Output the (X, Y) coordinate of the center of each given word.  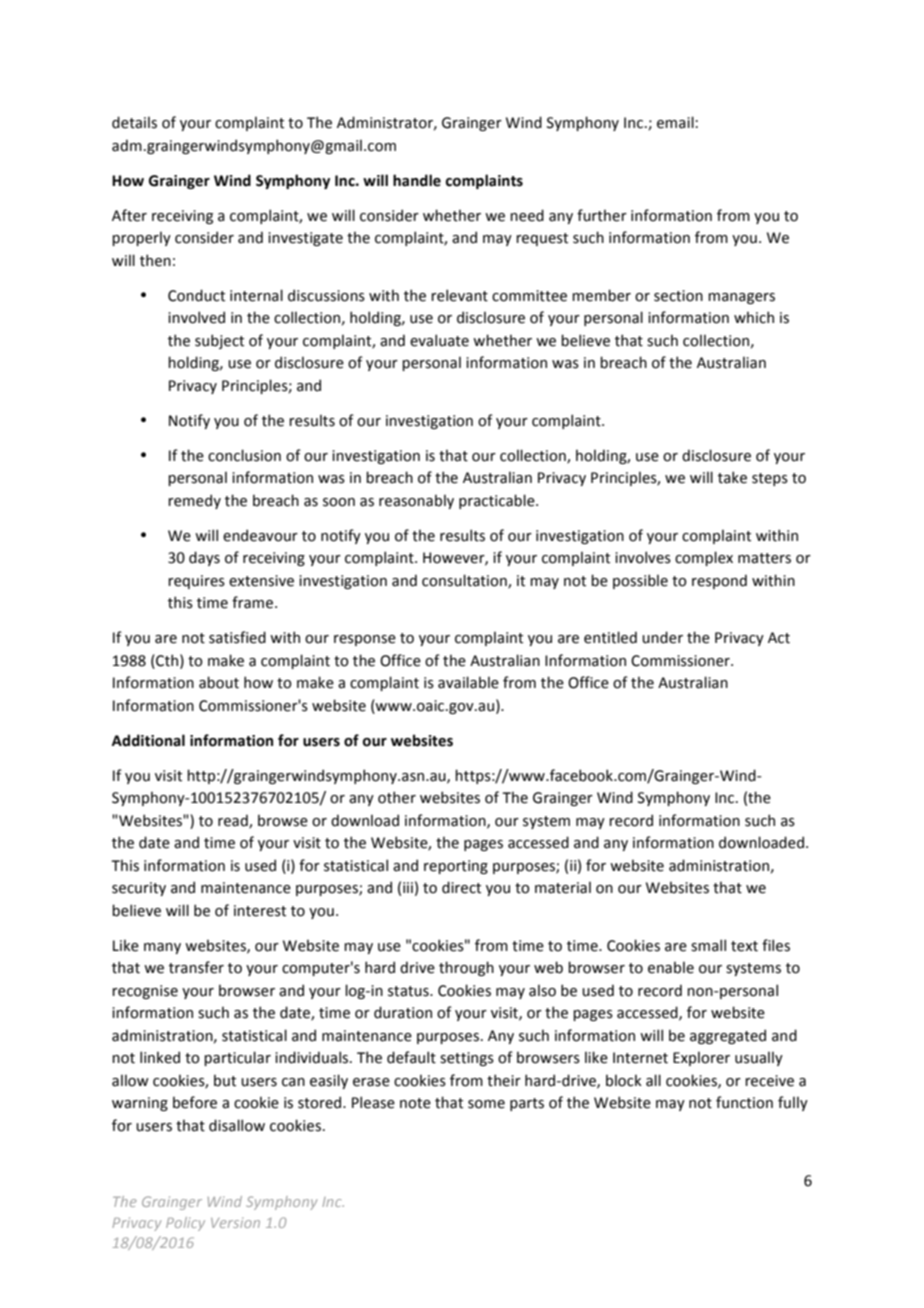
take (732, 477)
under (662, 637)
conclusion (244, 455)
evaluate (439, 340)
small (708, 945)
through (466, 968)
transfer (196, 967)
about (219, 682)
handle (417, 180)
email (675, 122)
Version (235, 1222)
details (134, 122)
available (468, 682)
